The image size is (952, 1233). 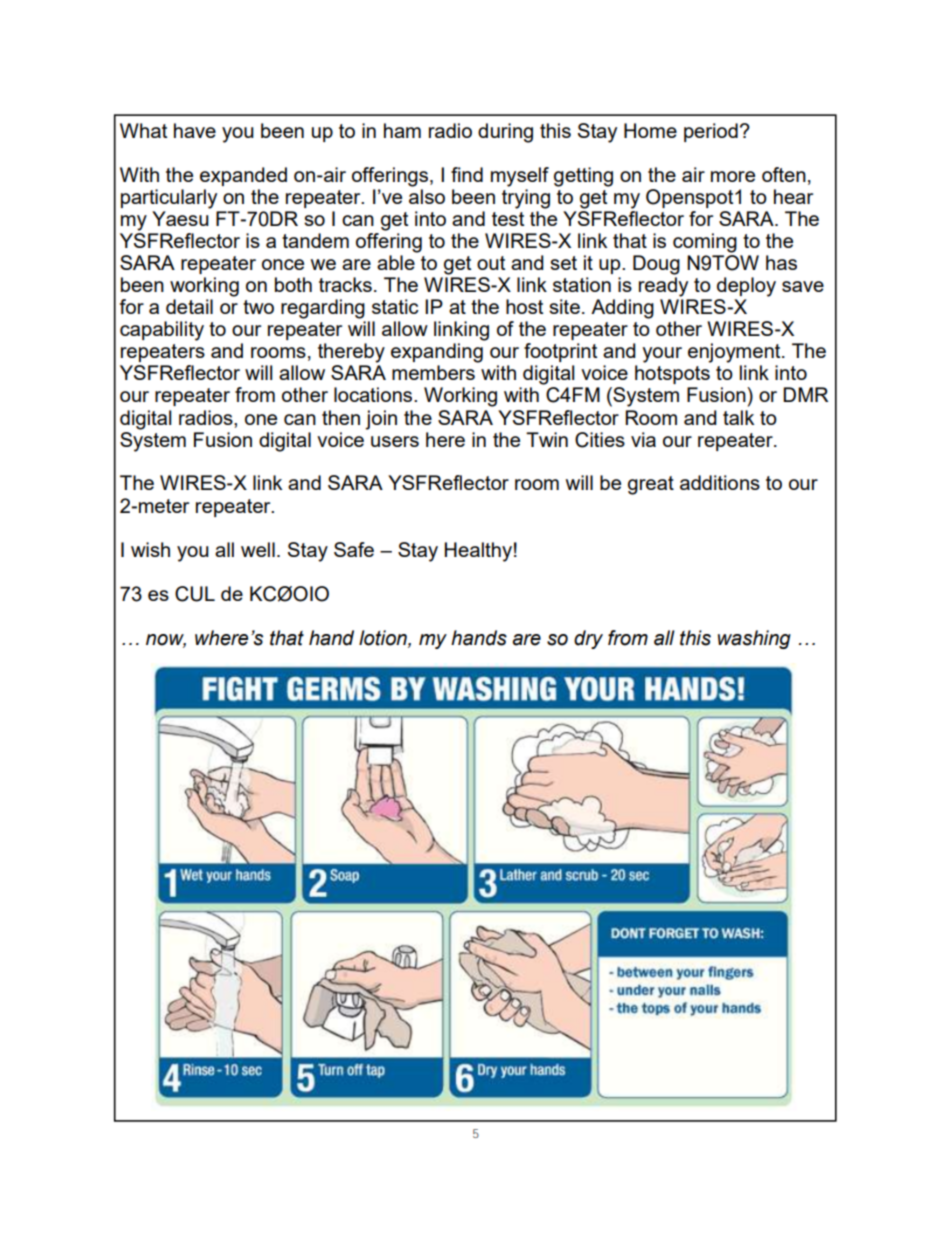 I want to click on during, so click(x=505, y=133).
